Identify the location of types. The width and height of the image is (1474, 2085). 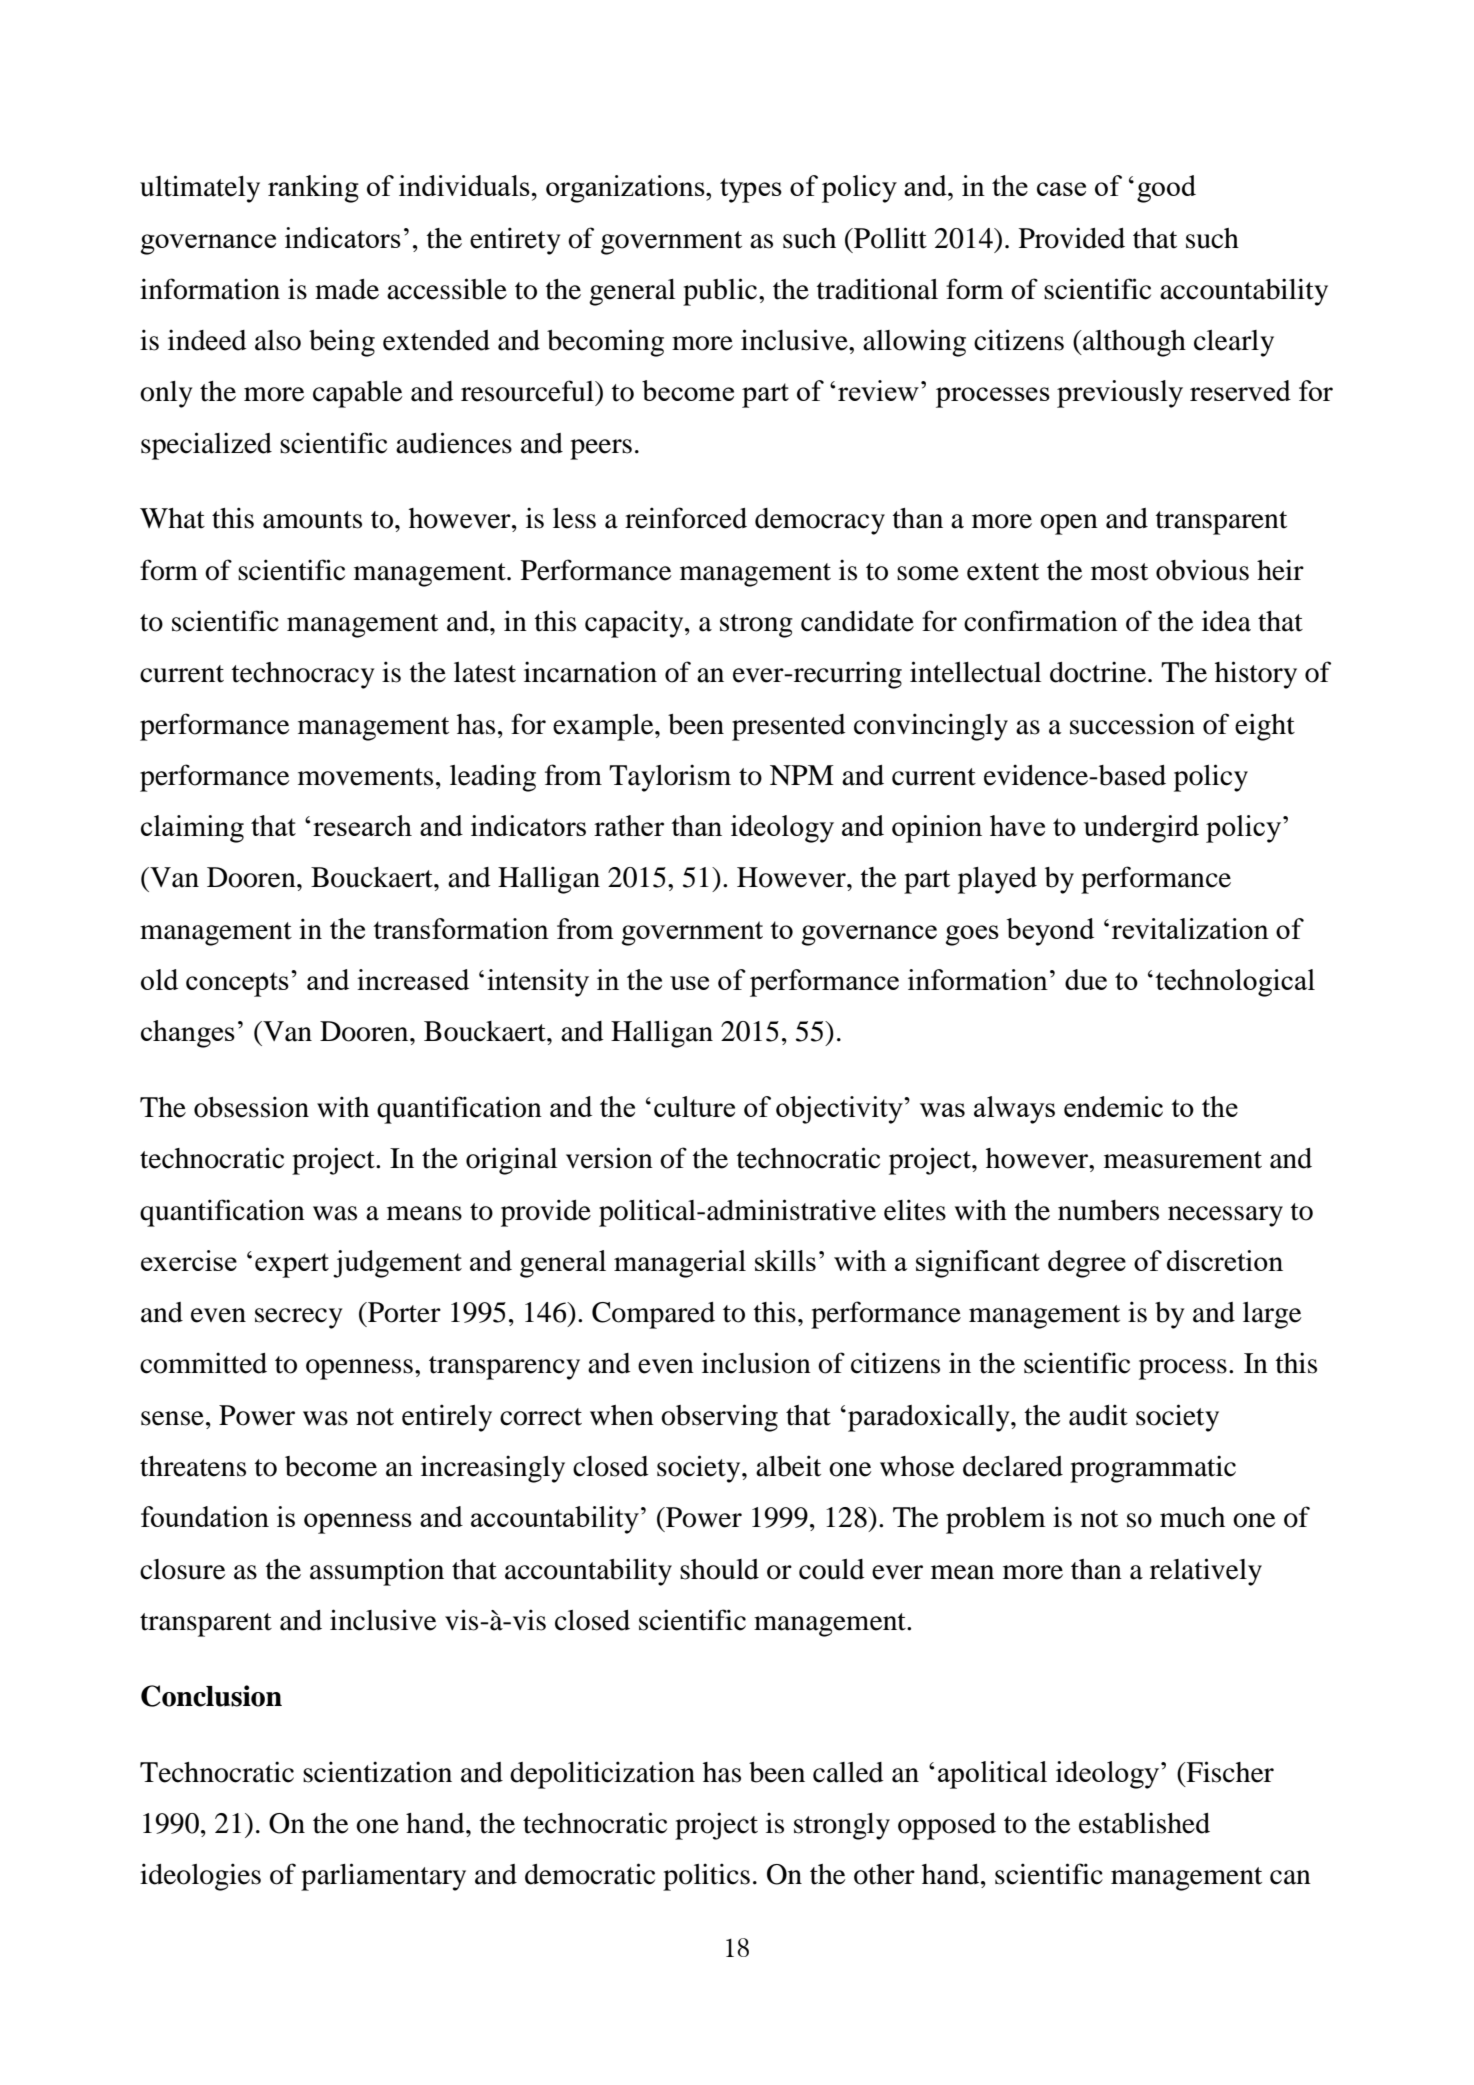
(751, 190).
